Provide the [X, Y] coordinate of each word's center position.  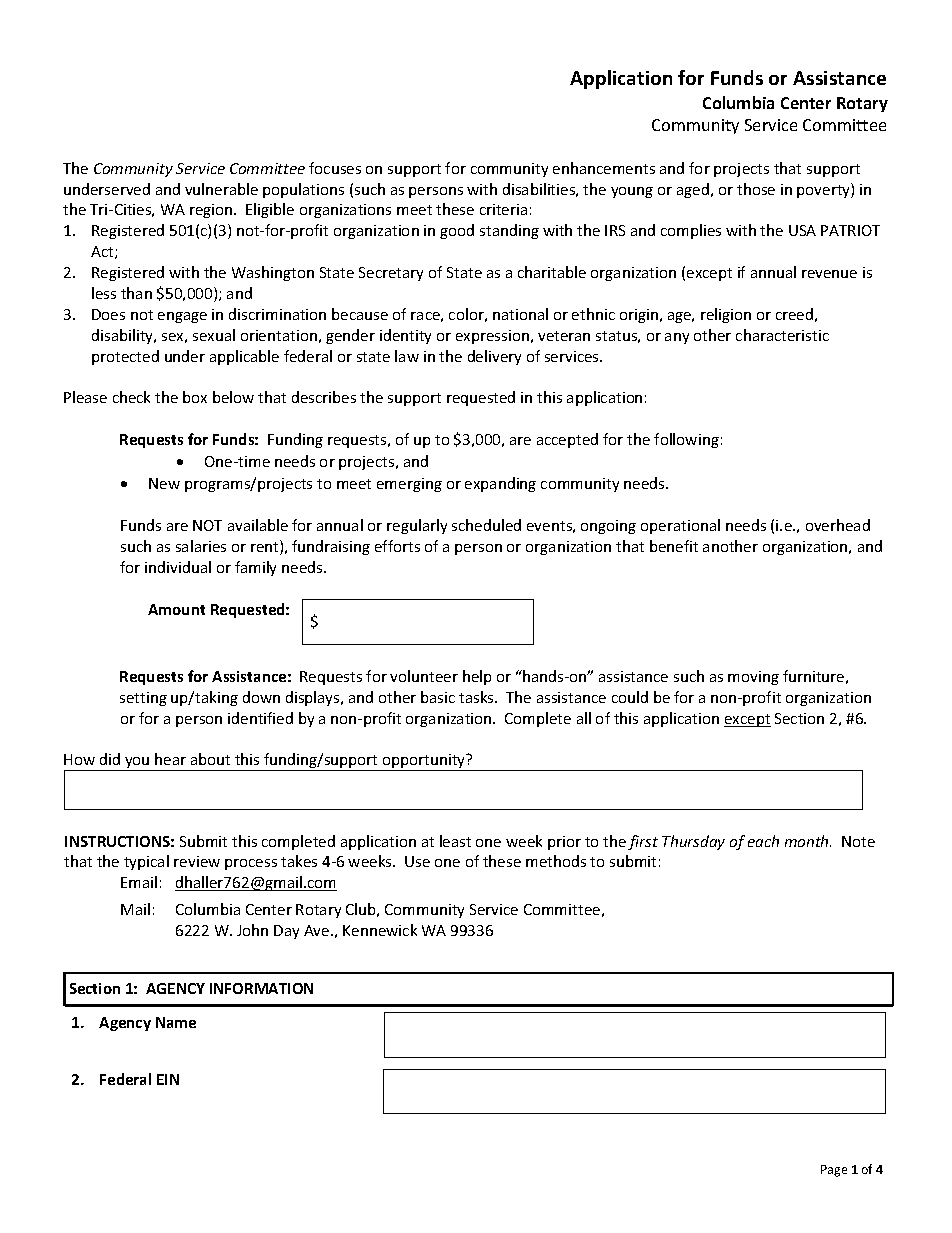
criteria [503, 209]
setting [143, 699]
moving [753, 678]
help [477, 677]
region [212, 211]
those [756, 189]
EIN [168, 1079]
